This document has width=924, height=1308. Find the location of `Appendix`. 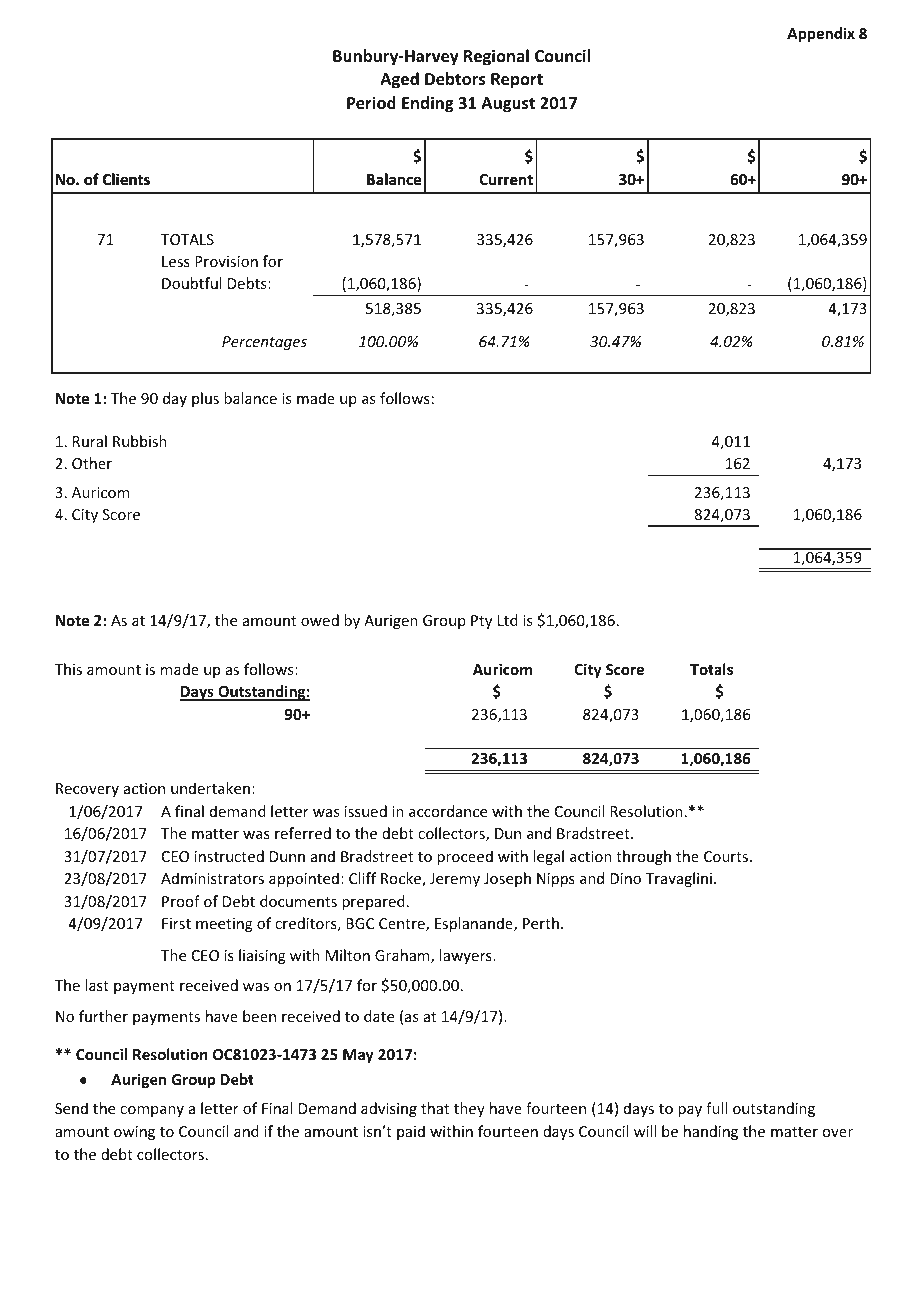

Appendix is located at coordinates (821, 34).
